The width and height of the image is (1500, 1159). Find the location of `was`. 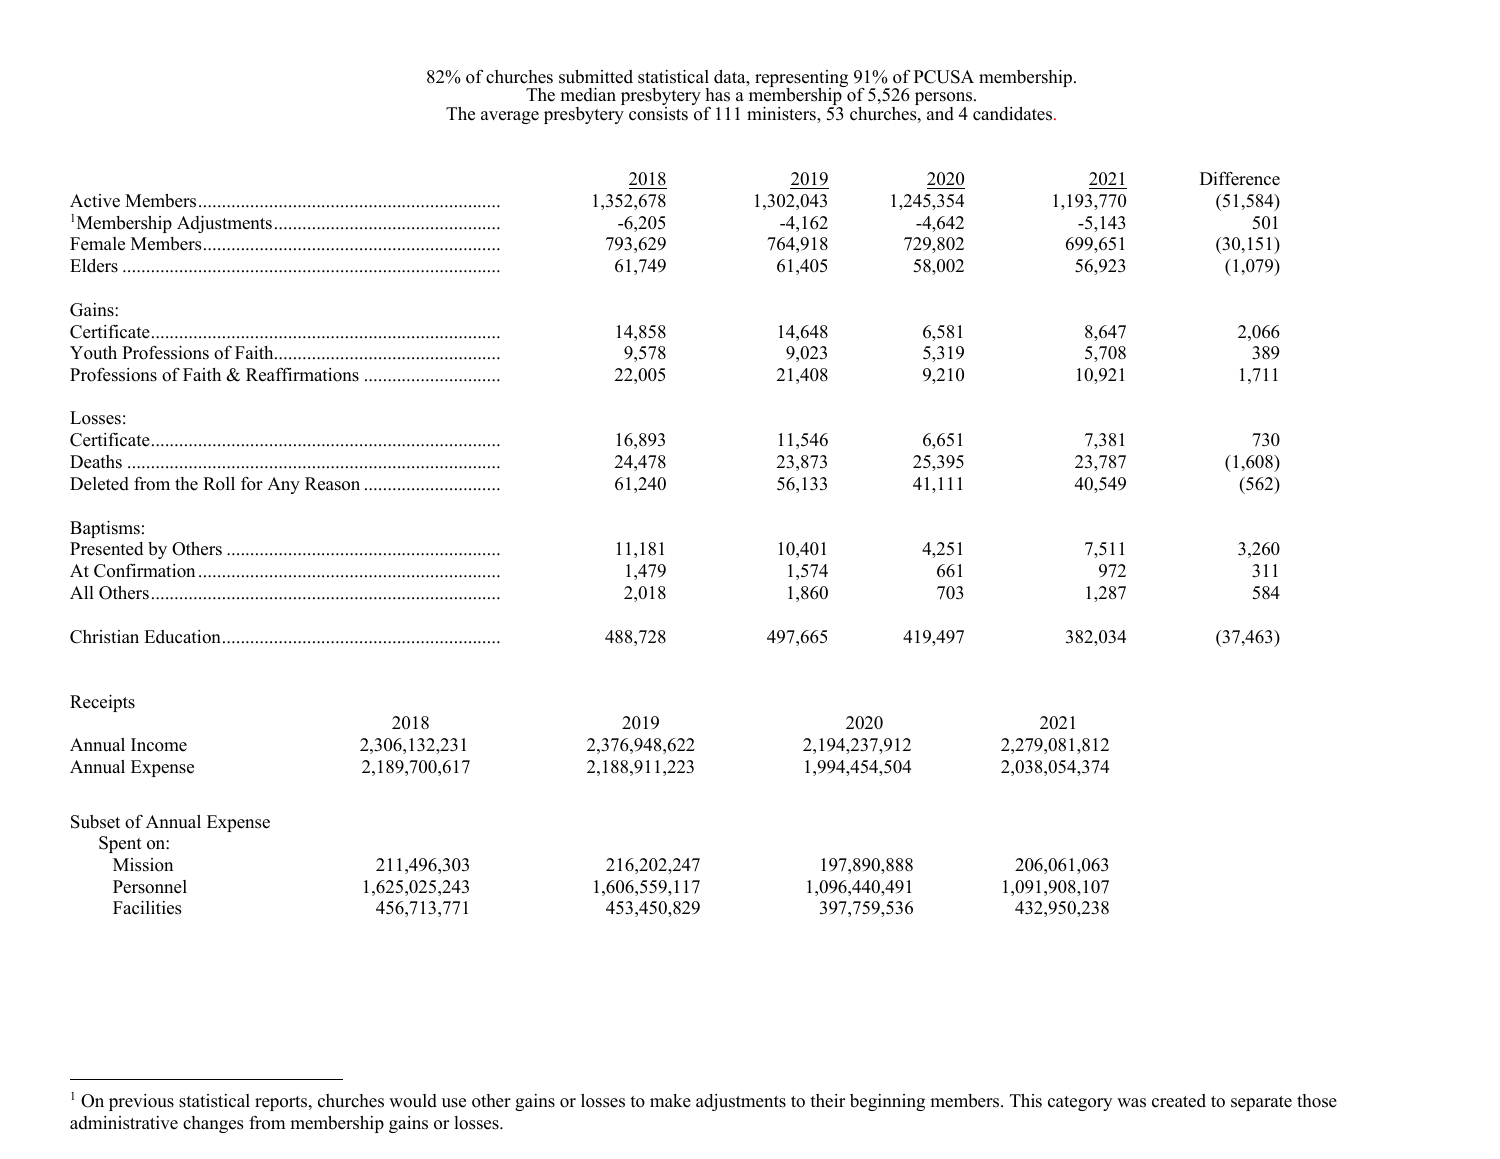

was is located at coordinates (1131, 1103).
